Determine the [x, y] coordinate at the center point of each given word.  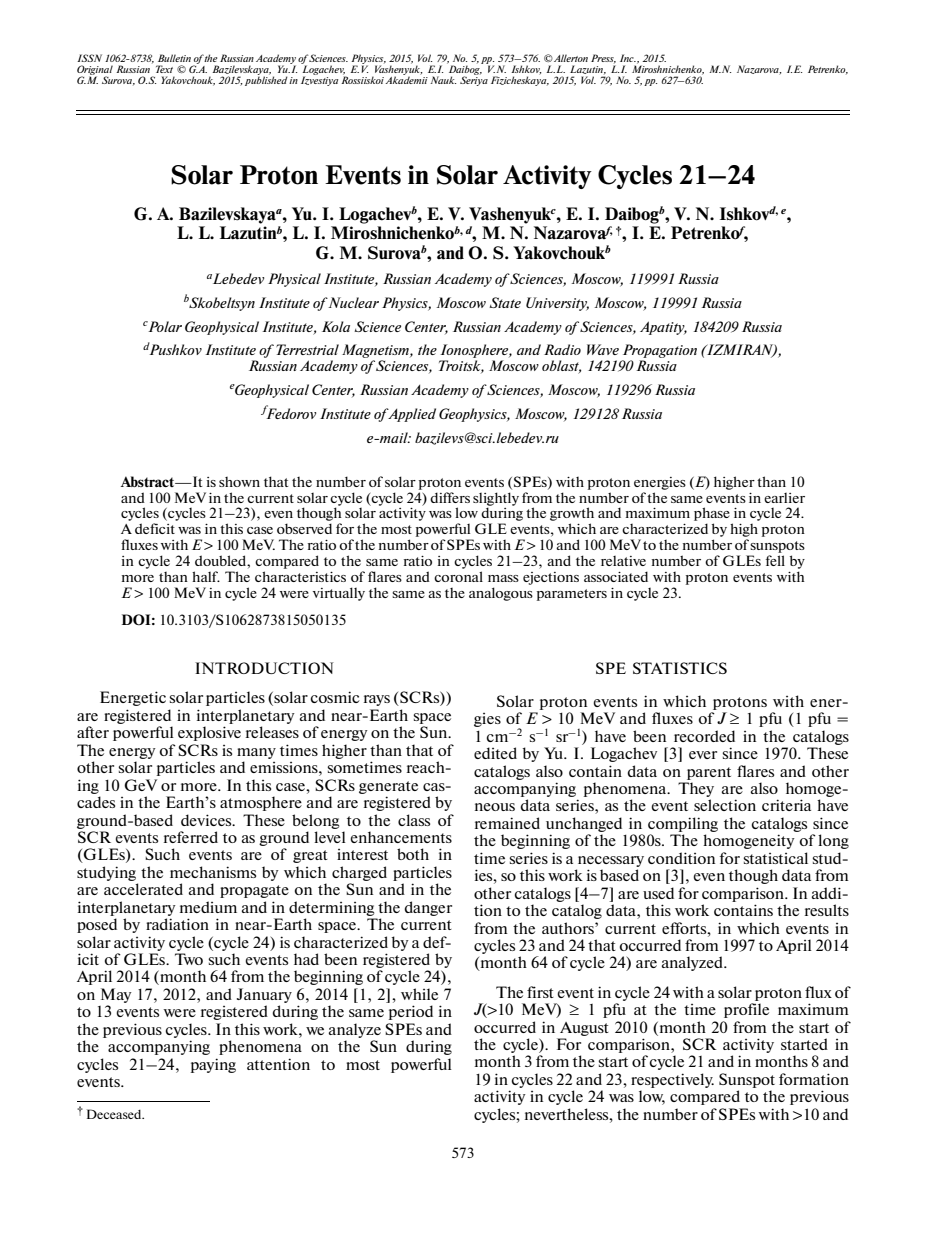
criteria [786, 805]
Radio [562, 349]
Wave [603, 349]
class [414, 820]
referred [191, 837]
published [266, 80]
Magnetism [376, 352]
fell [775, 560]
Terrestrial [307, 349]
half [206, 576]
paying [213, 1065]
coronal [458, 576]
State [505, 302]
